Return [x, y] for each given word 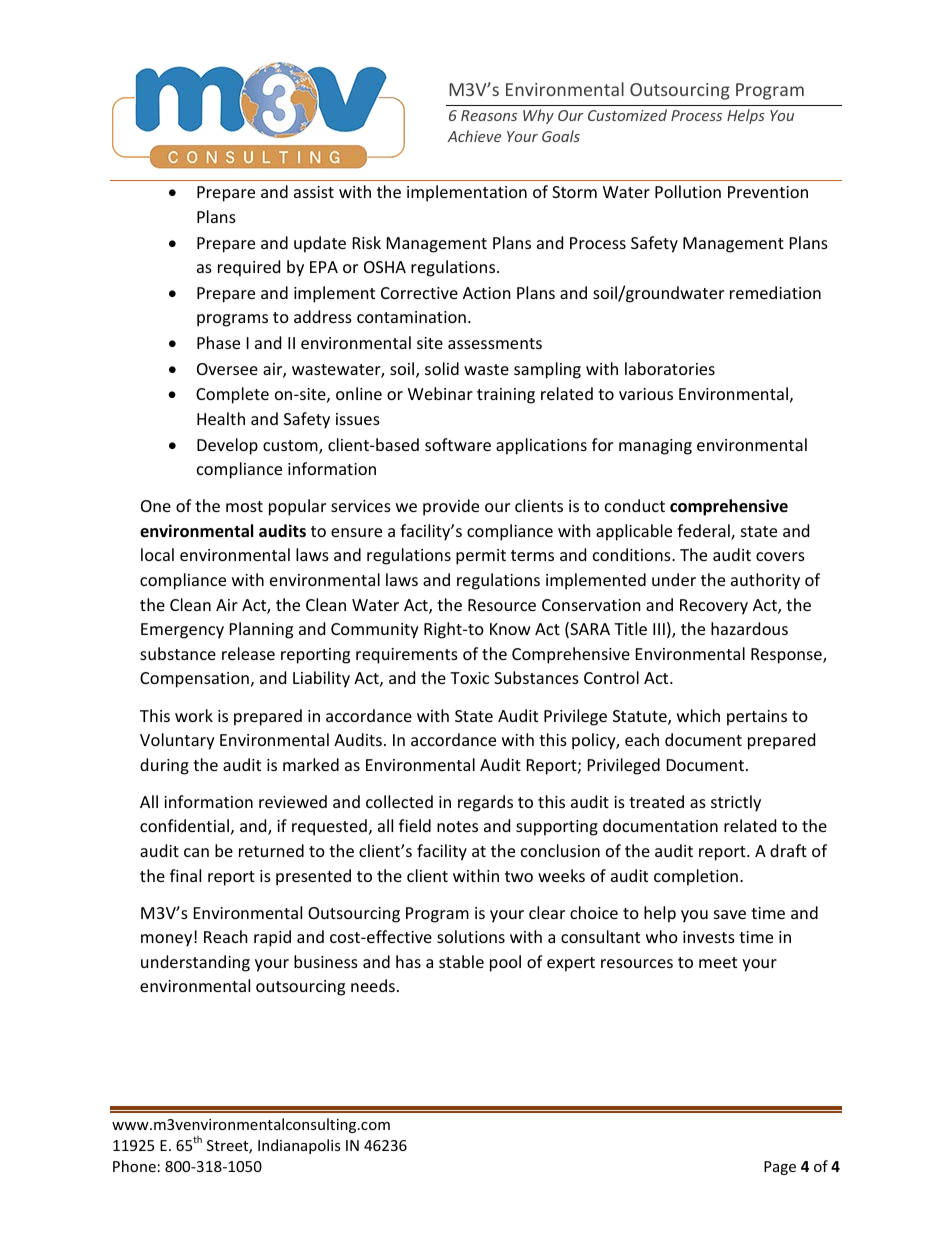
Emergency [182, 631]
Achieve [474, 136]
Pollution [688, 191]
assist [314, 192]
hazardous [749, 628]
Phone [134, 1166]
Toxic [469, 678]
